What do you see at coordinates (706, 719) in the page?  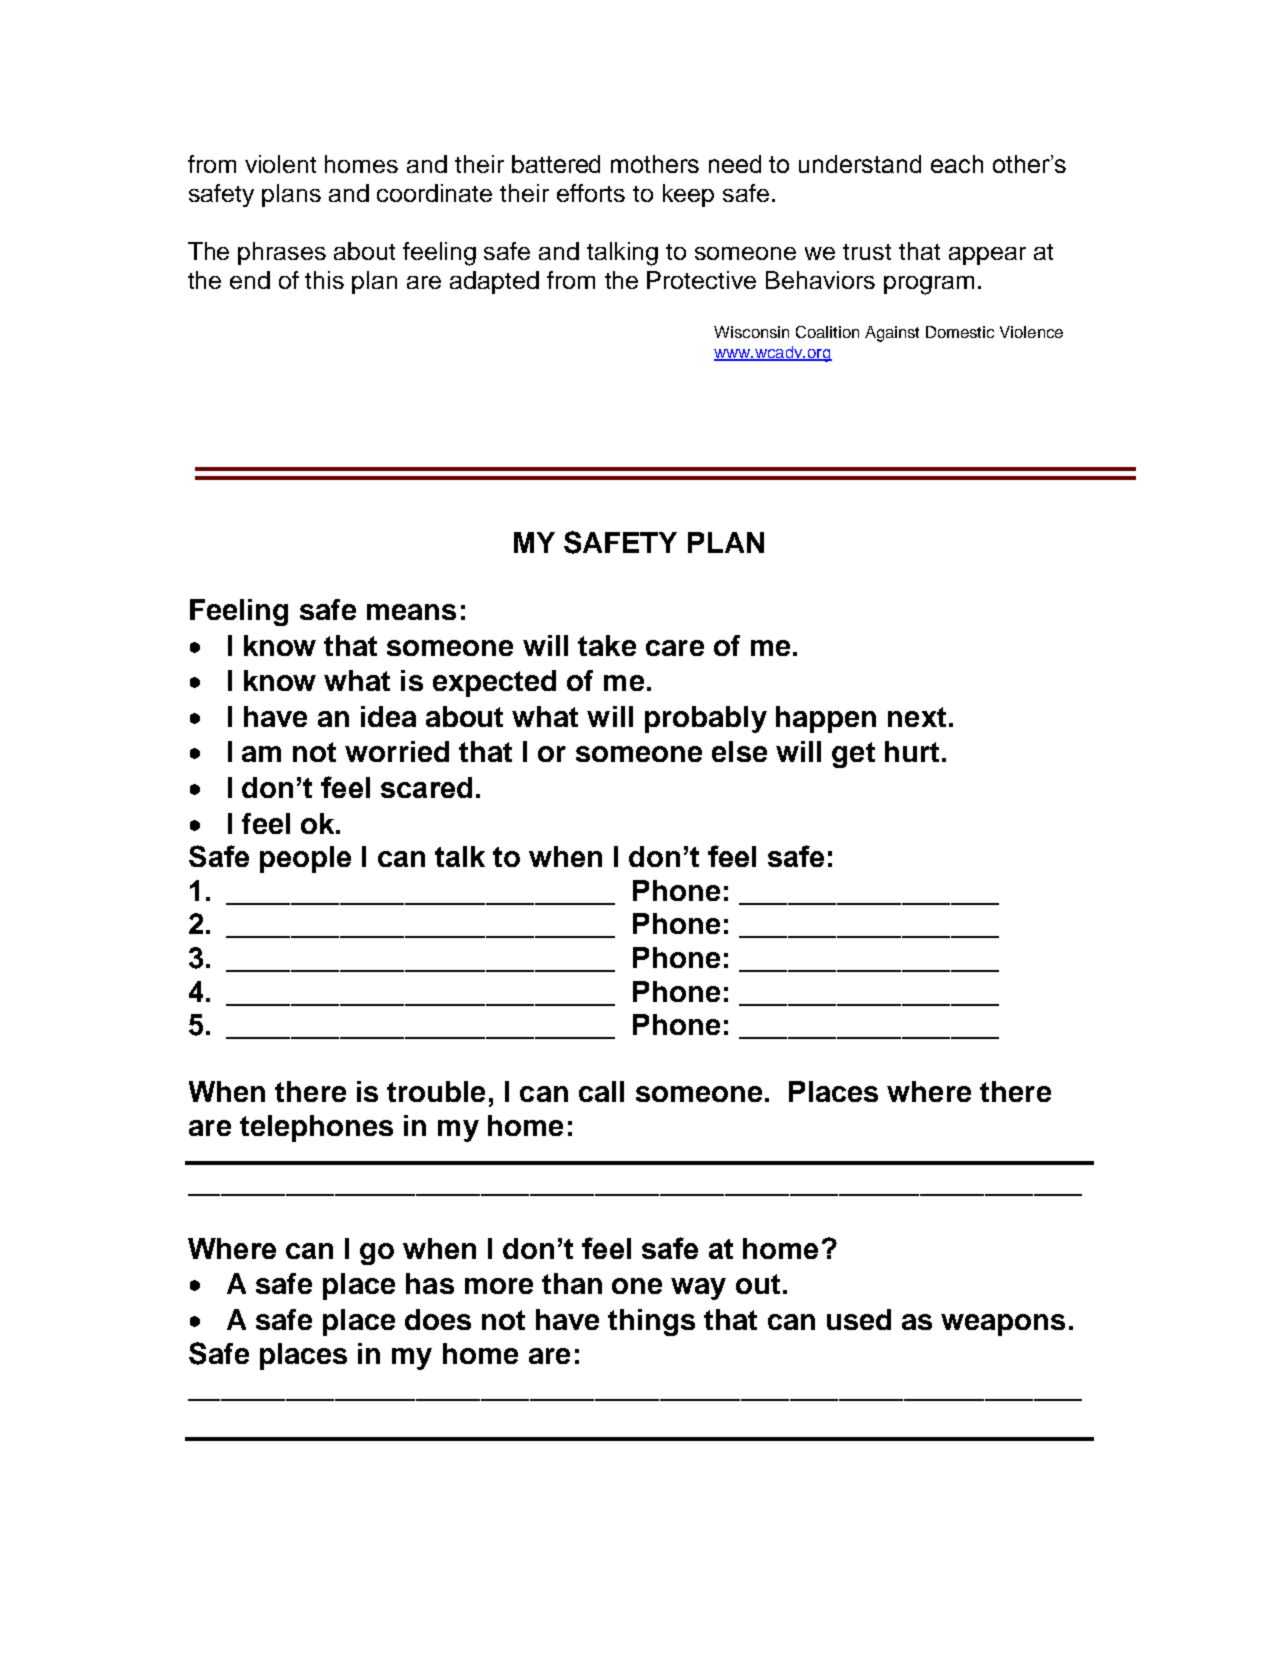 I see `probably` at bounding box center [706, 719].
